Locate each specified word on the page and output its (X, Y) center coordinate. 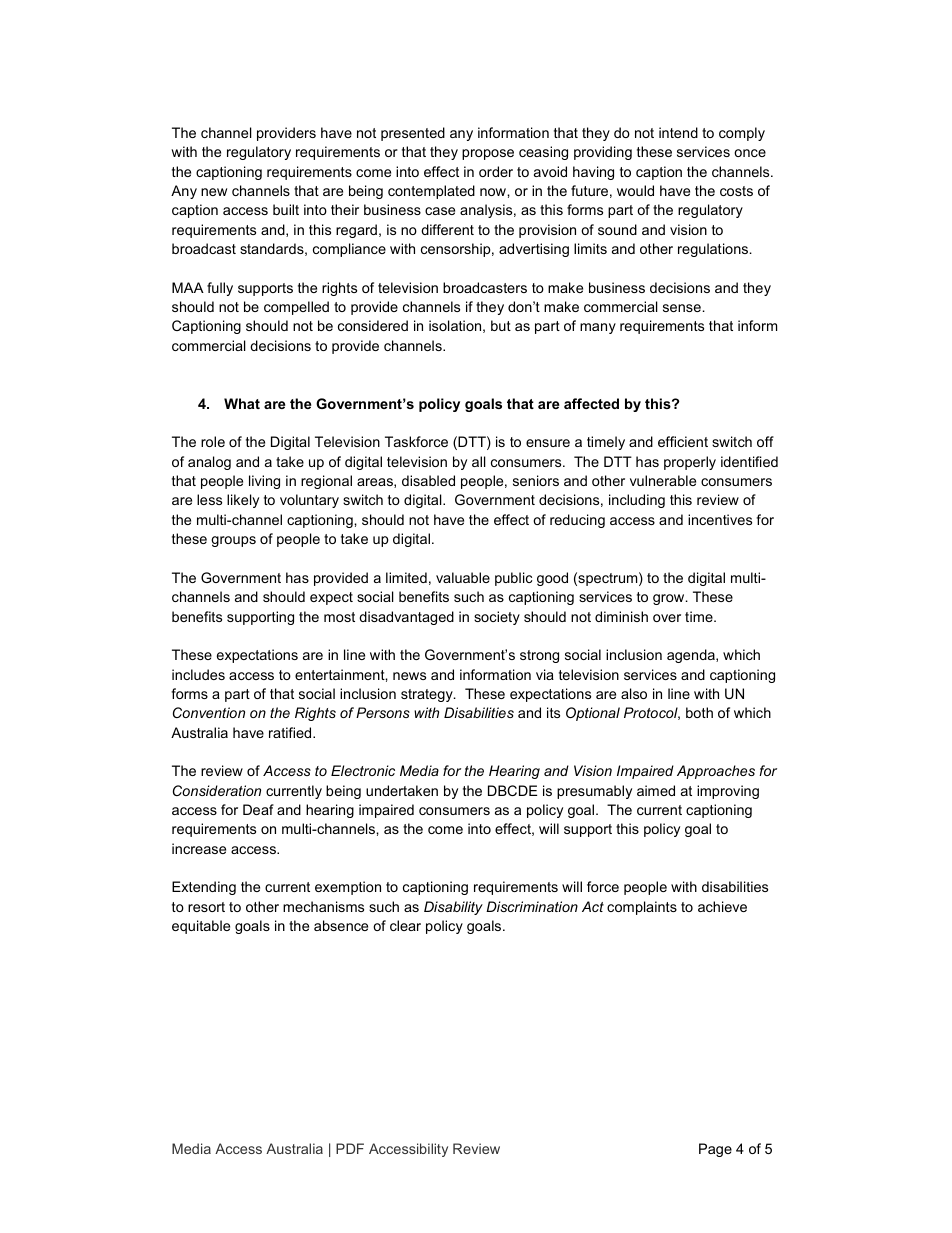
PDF (350, 1148)
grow (670, 599)
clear (405, 925)
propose (488, 154)
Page (715, 1150)
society (497, 618)
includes (198, 674)
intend (678, 132)
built (286, 209)
